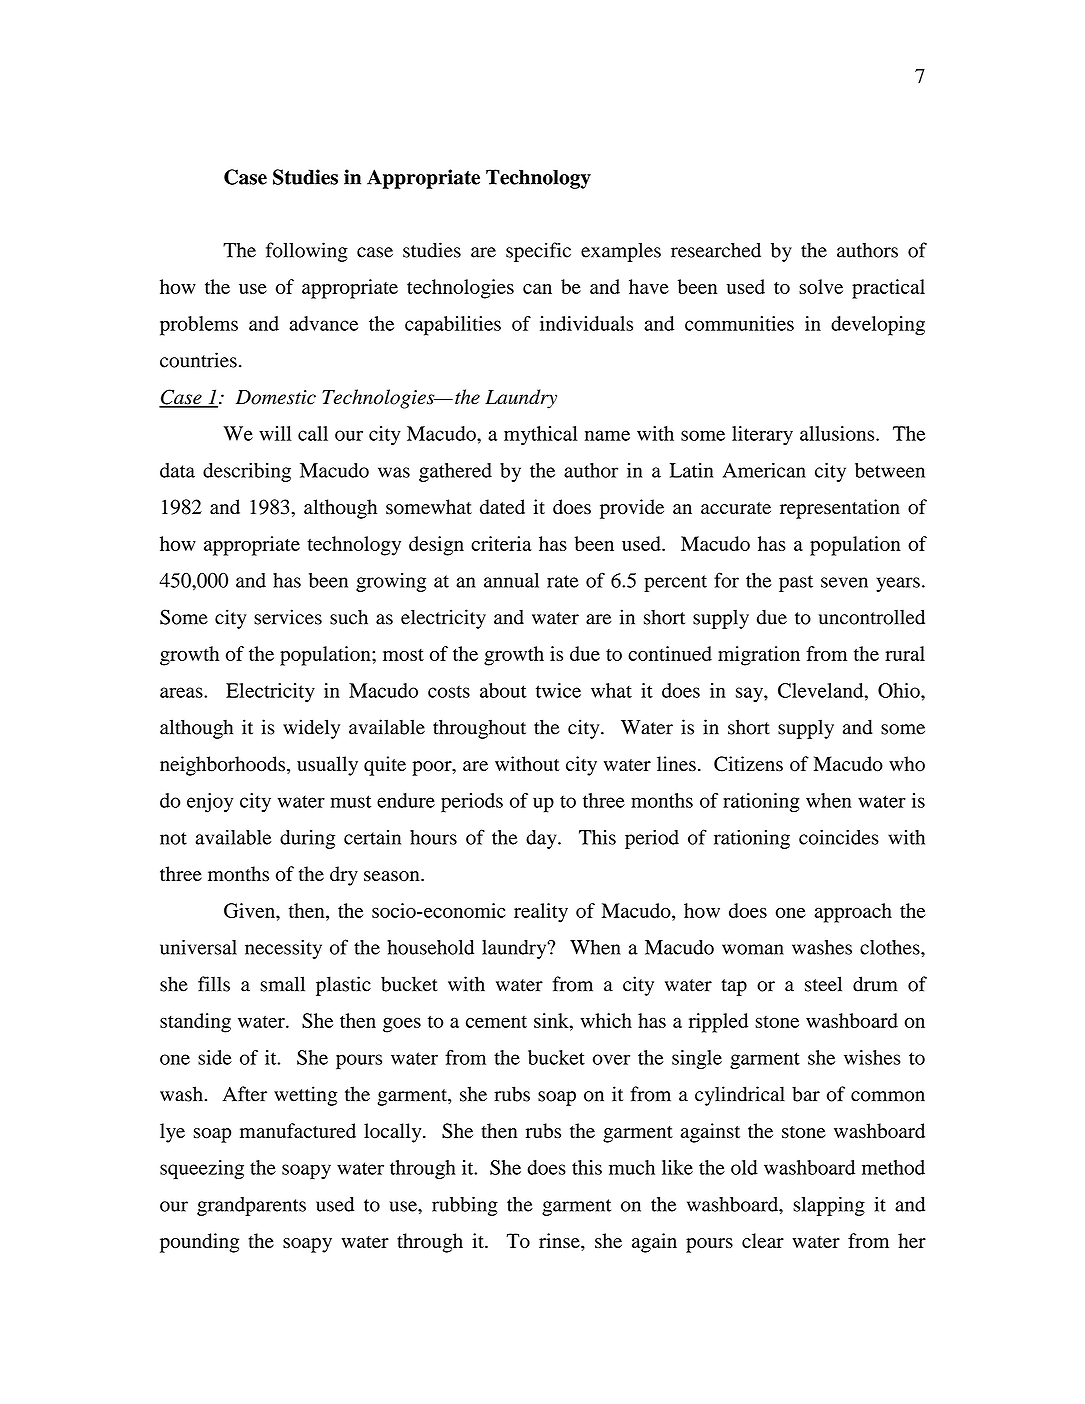 Image resolution: width=1085 pixels, height=1404 pixels. Describe the element at coordinates (823, 984) in the screenshot. I see `steel` at that location.
